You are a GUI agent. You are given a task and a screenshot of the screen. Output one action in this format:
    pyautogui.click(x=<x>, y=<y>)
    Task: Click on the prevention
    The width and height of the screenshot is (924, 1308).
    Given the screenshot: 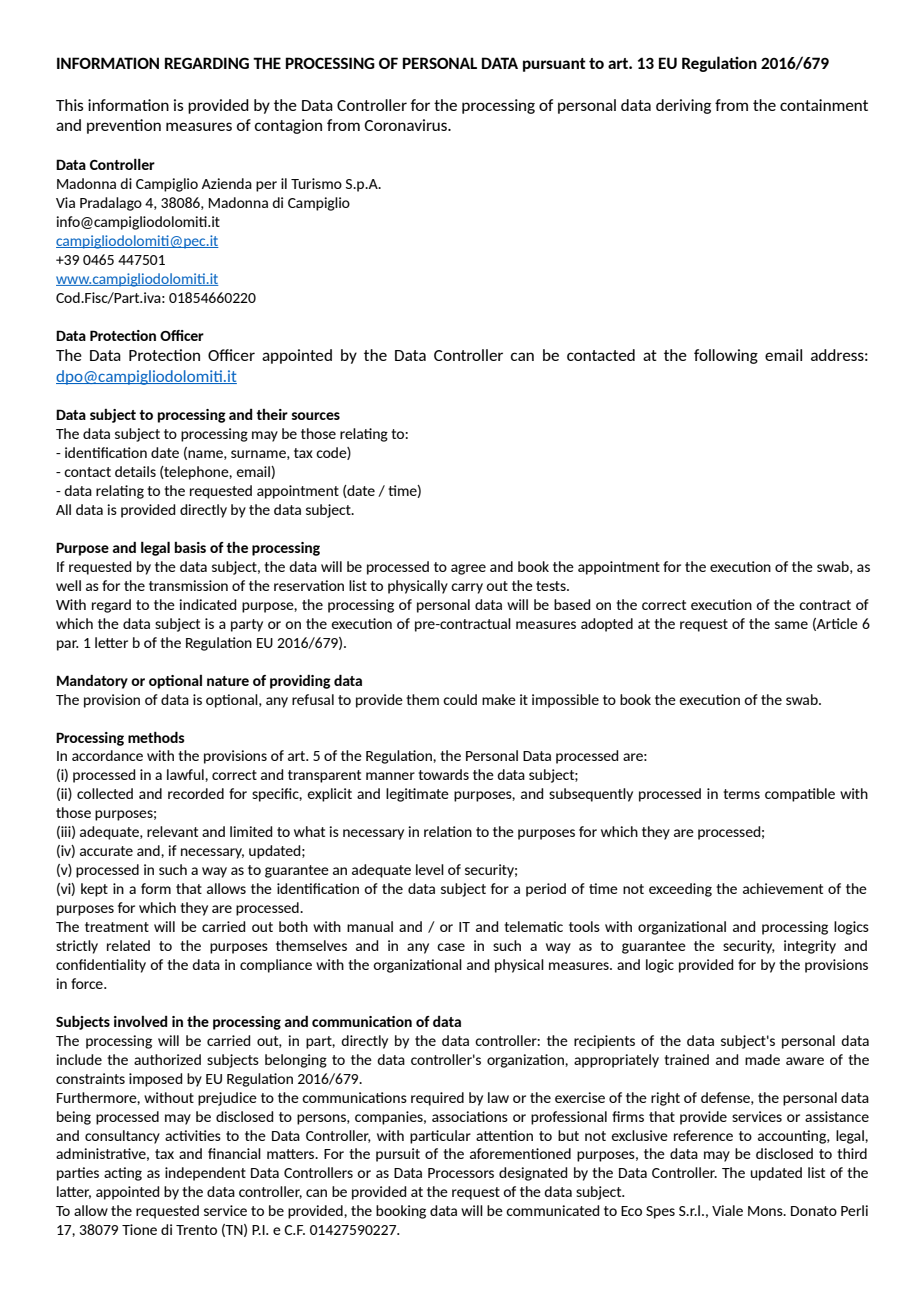 What is the action you would take?
    pyautogui.click(x=124, y=126)
